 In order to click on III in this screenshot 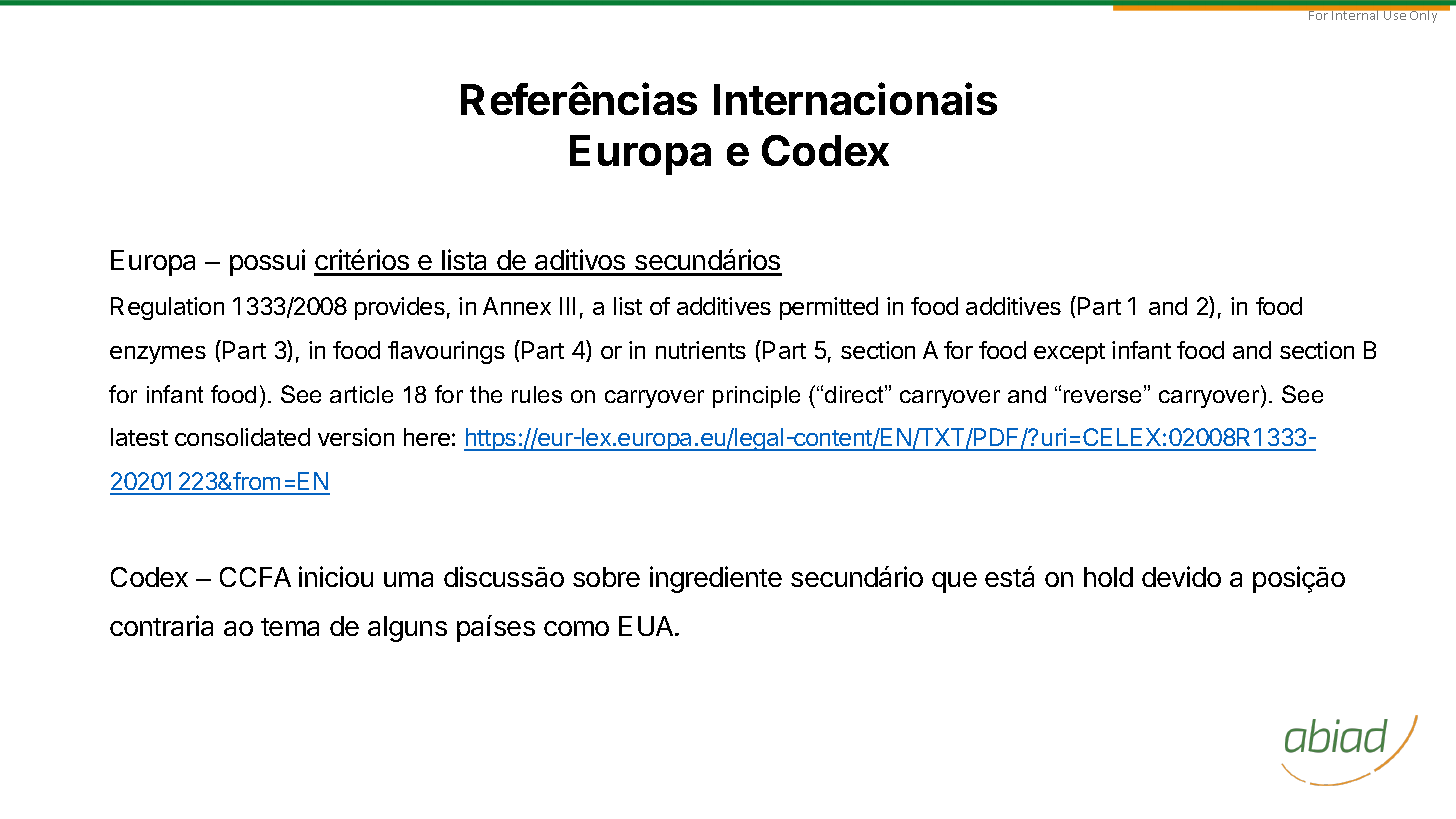, I will do `click(567, 306)`.
